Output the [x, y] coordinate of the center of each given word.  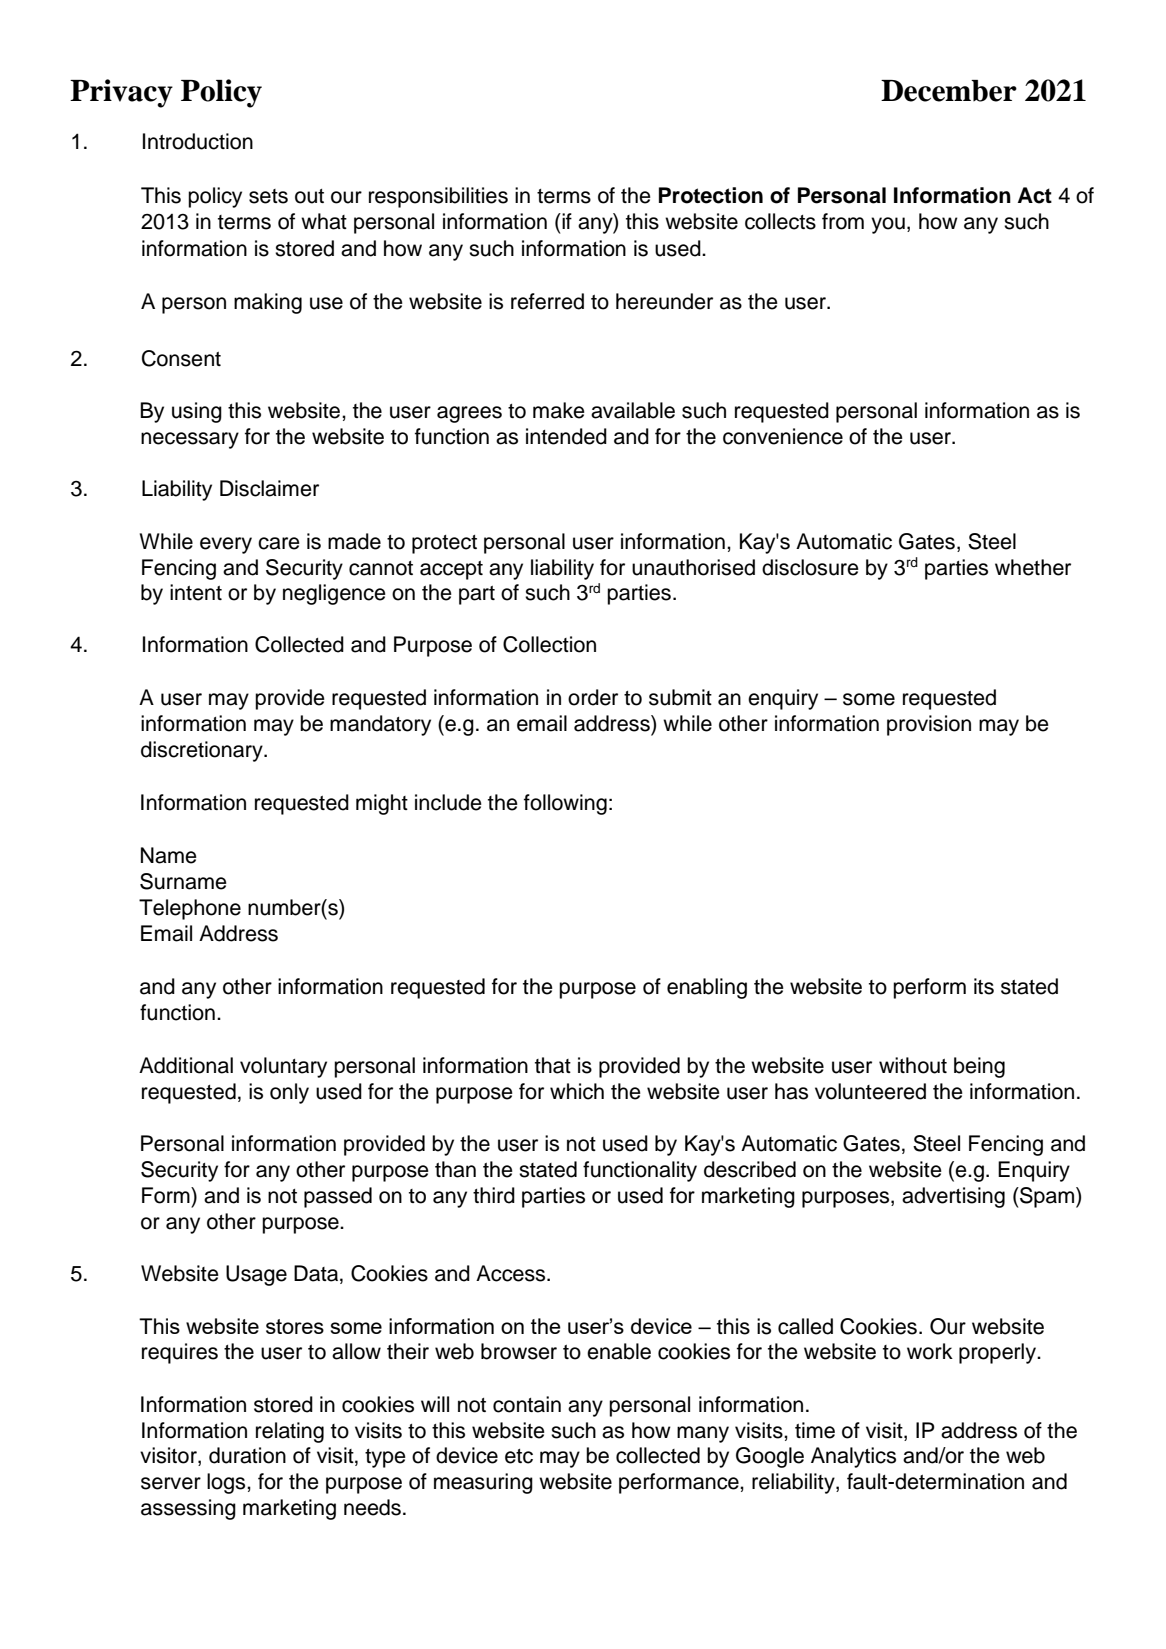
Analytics [853, 1457]
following [565, 804]
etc [519, 1456]
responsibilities [438, 197]
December [949, 91]
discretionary [203, 751]
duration [247, 1455]
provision [929, 725]
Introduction [198, 141]
